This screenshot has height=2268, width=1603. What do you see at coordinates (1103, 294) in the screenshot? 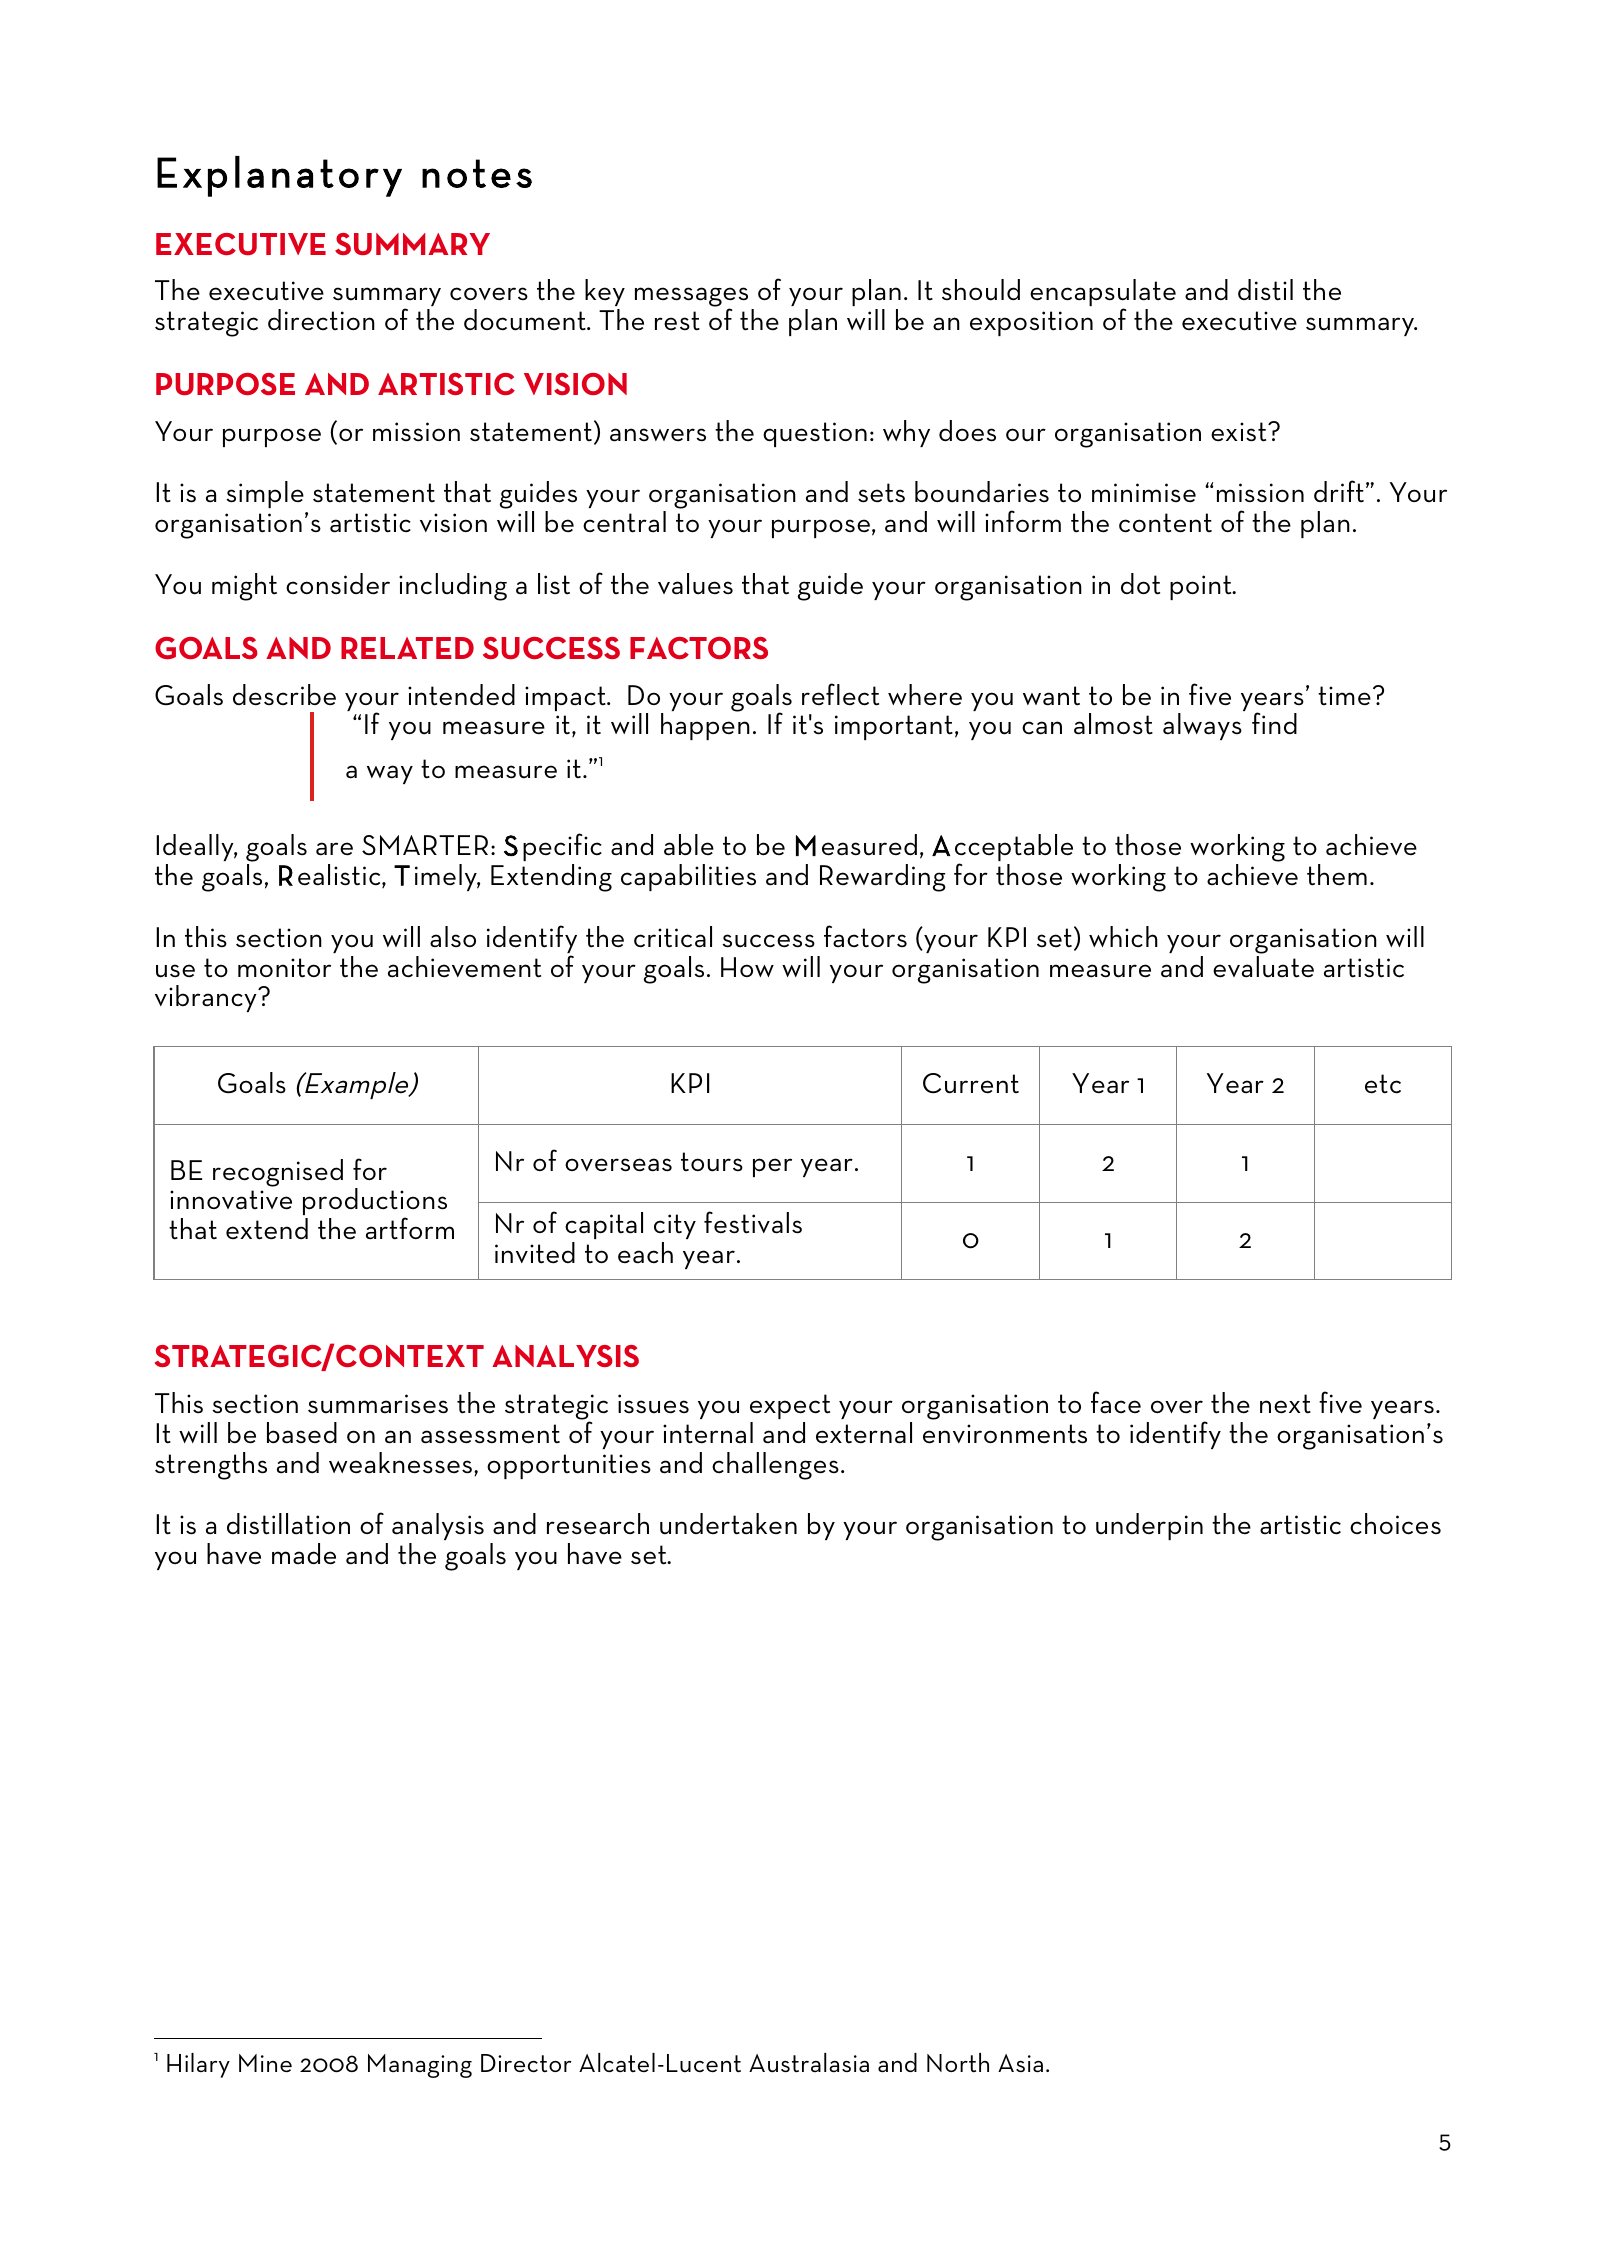
I see `encapsulate` at bounding box center [1103, 294].
